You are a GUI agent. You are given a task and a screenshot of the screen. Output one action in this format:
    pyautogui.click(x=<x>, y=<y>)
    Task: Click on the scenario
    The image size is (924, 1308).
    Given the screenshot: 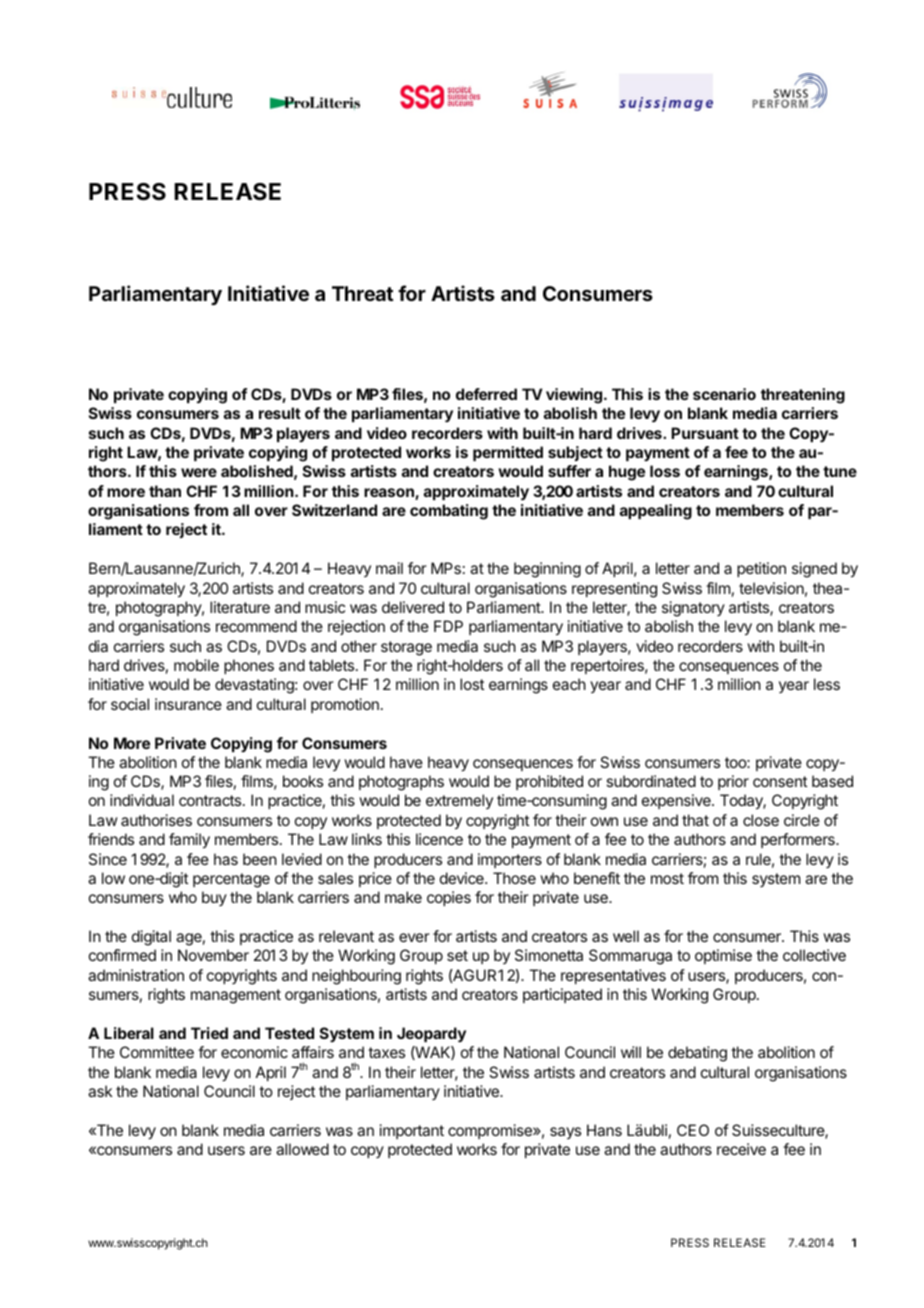 What is the action you would take?
    pyautogui.click(x=724, y=394)
